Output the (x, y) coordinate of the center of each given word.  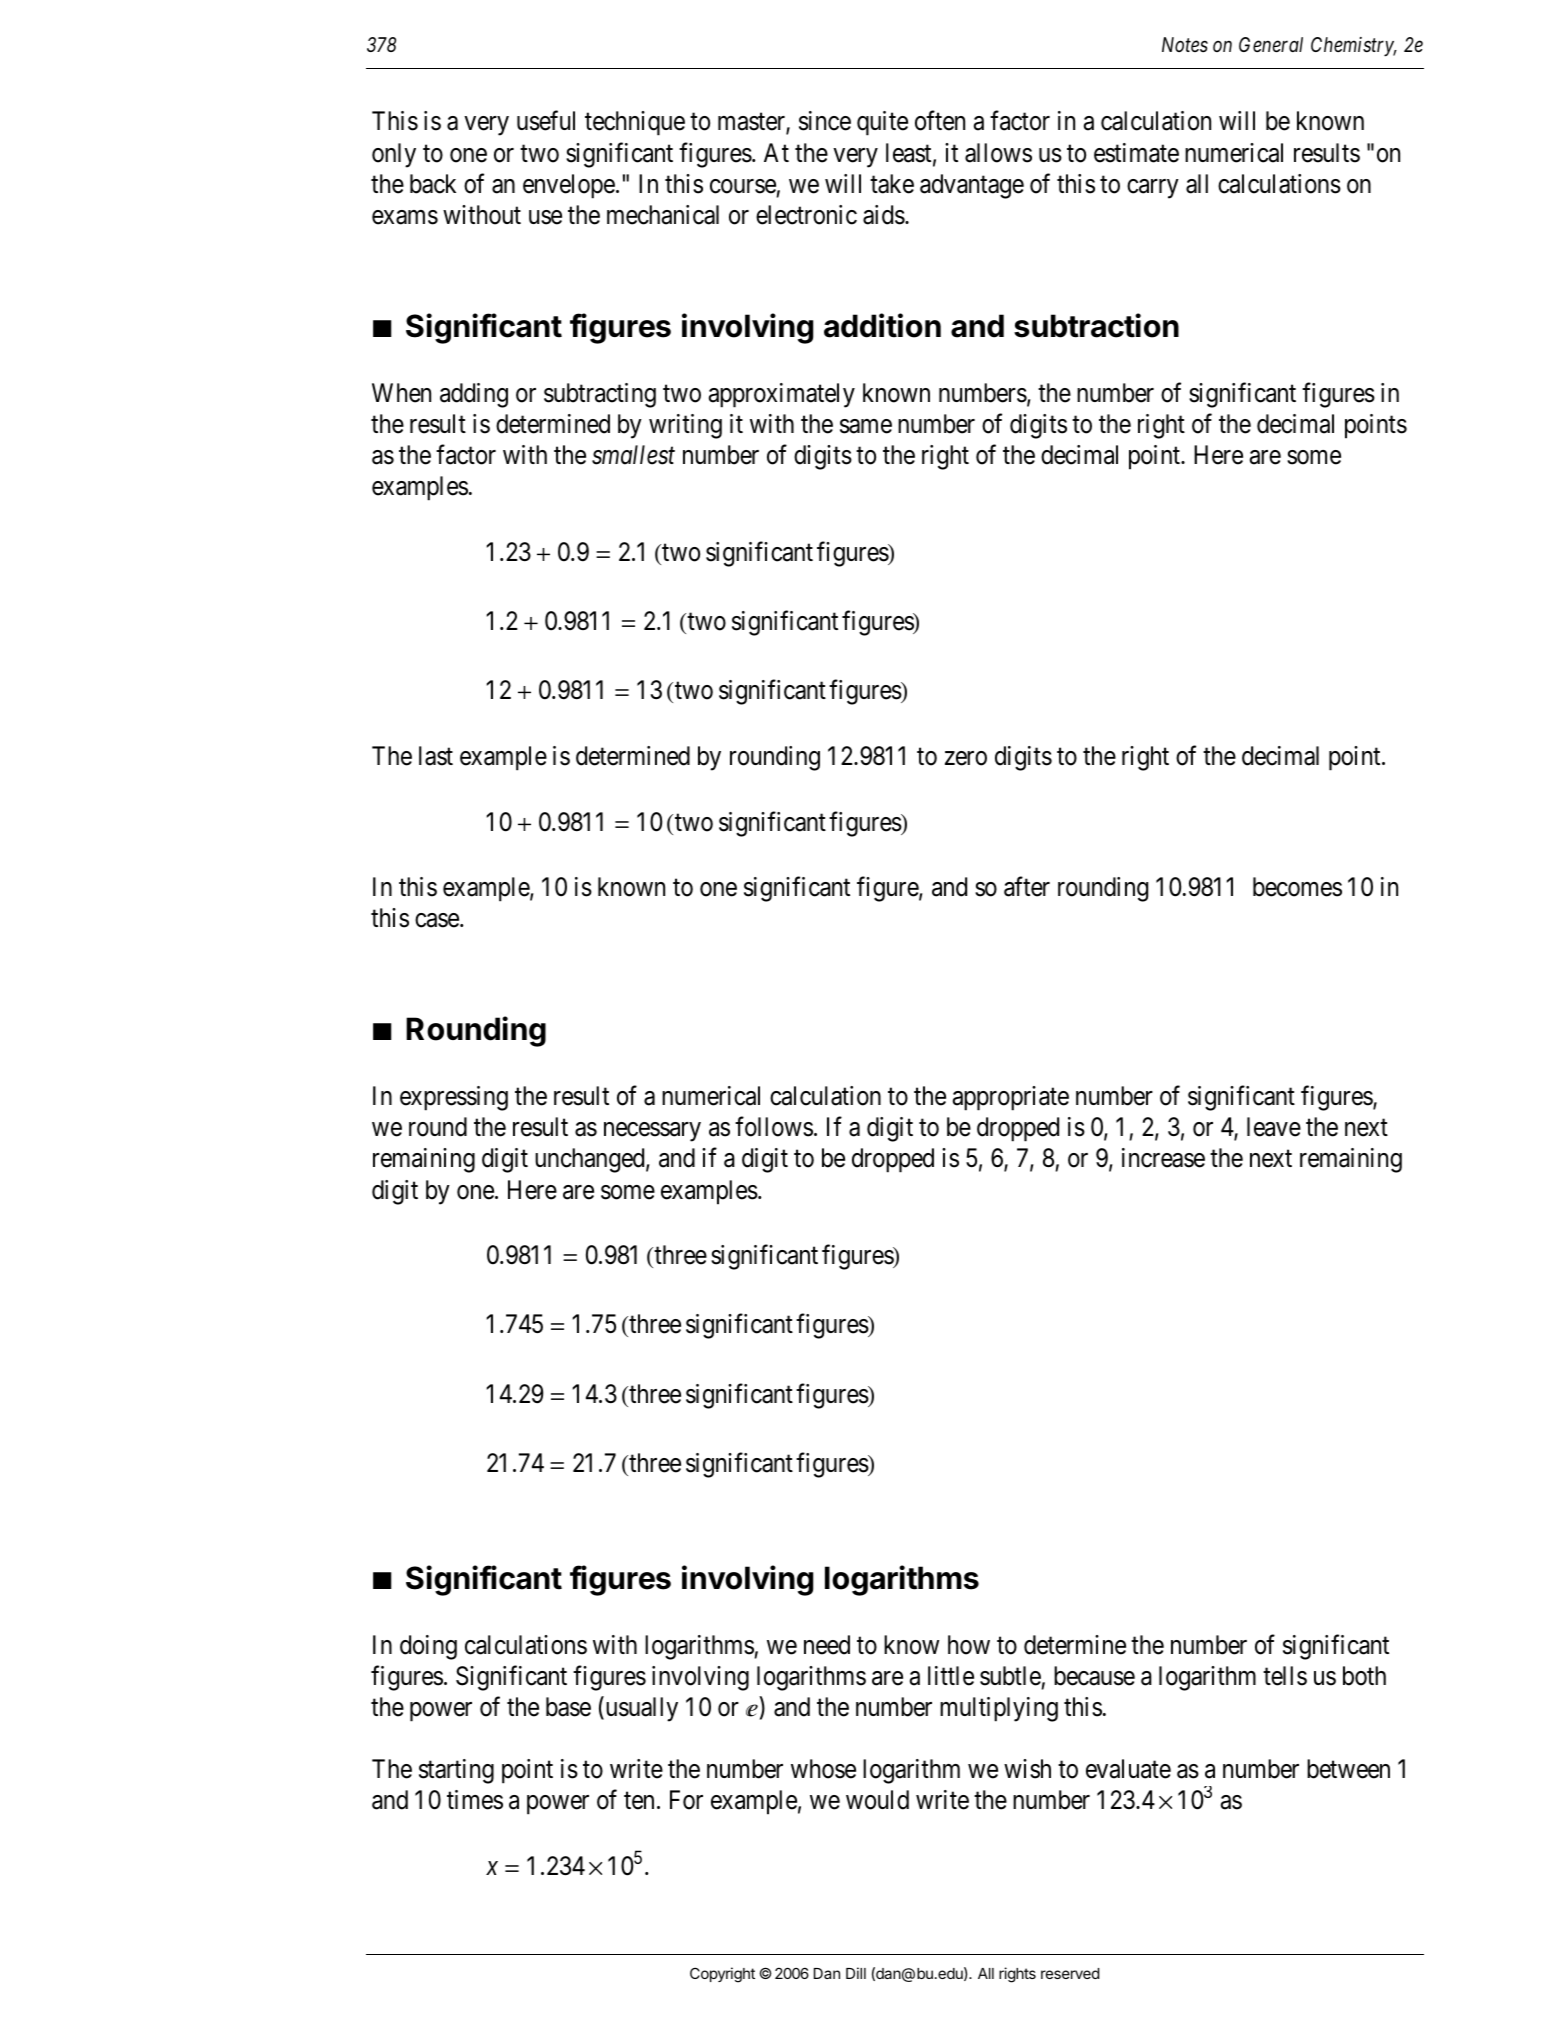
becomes (1297, 887)
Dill (856, 1973)
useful (546, 121)
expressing (454, 1098)
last (436, 756)
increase (1163, 1158)
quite (882, 123)
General (1271, 45)
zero (966, 758)
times (475, 1800)
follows (774, 1127)
